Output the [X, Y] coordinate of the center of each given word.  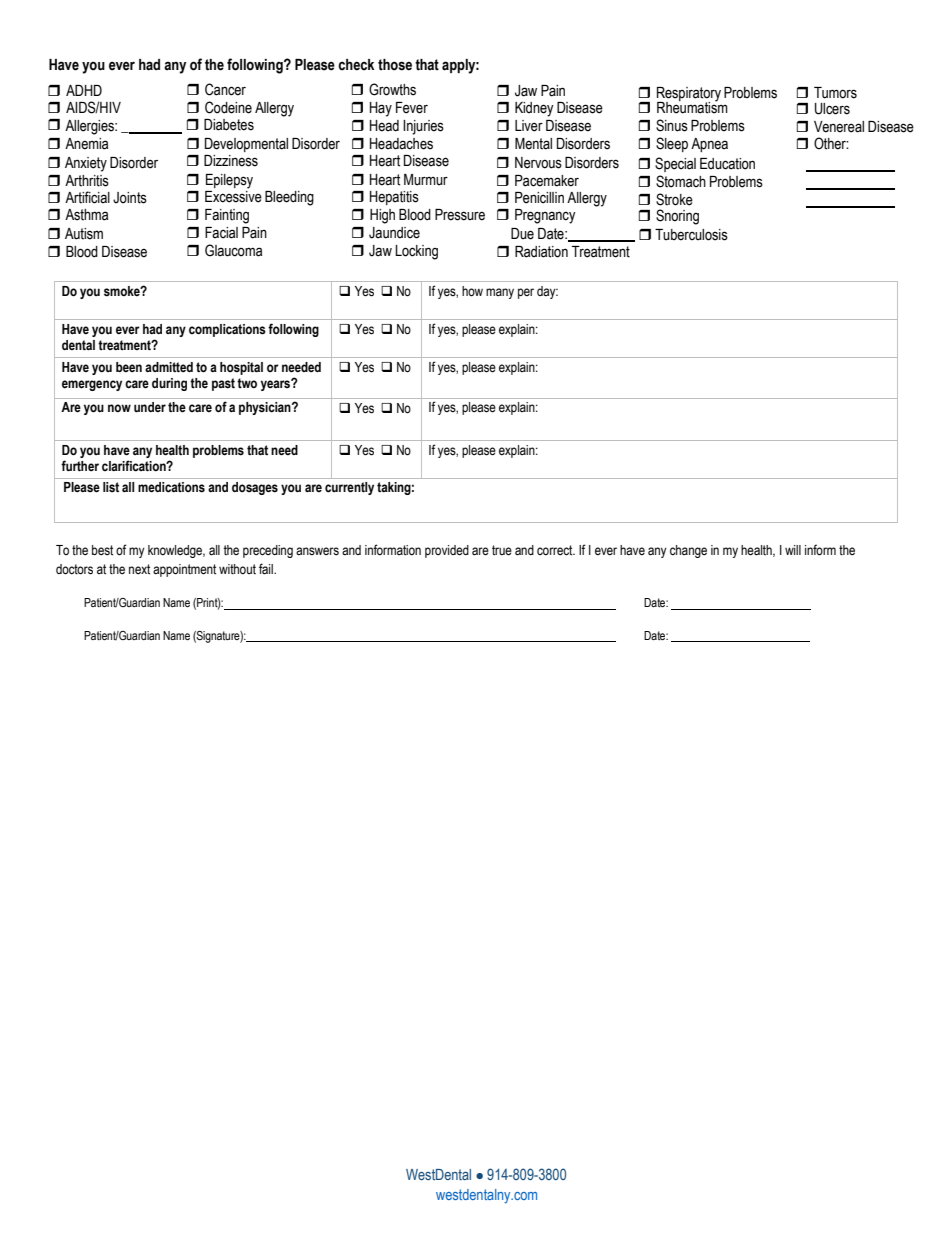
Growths [392, 89]
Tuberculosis [691, 235]
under [150, 407]
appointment [184, 570]
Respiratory [689, 95]
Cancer [225, 89]
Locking [416, 252]
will [793, 550]
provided [447, 551]
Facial [221, 233]
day [547, 292]
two [247, 383]
